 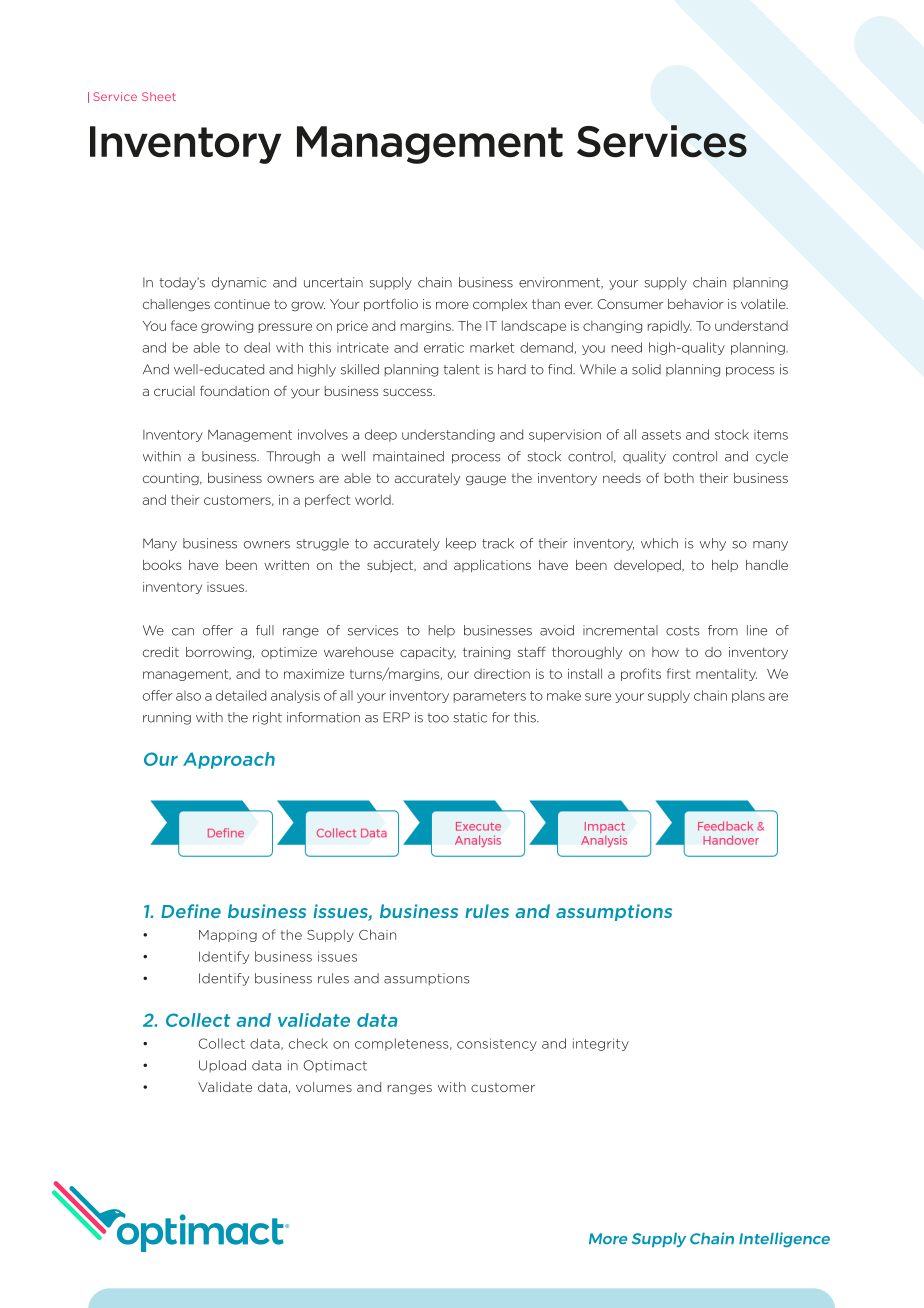 I want to click on Upload, so click(x=222, y=1066).
